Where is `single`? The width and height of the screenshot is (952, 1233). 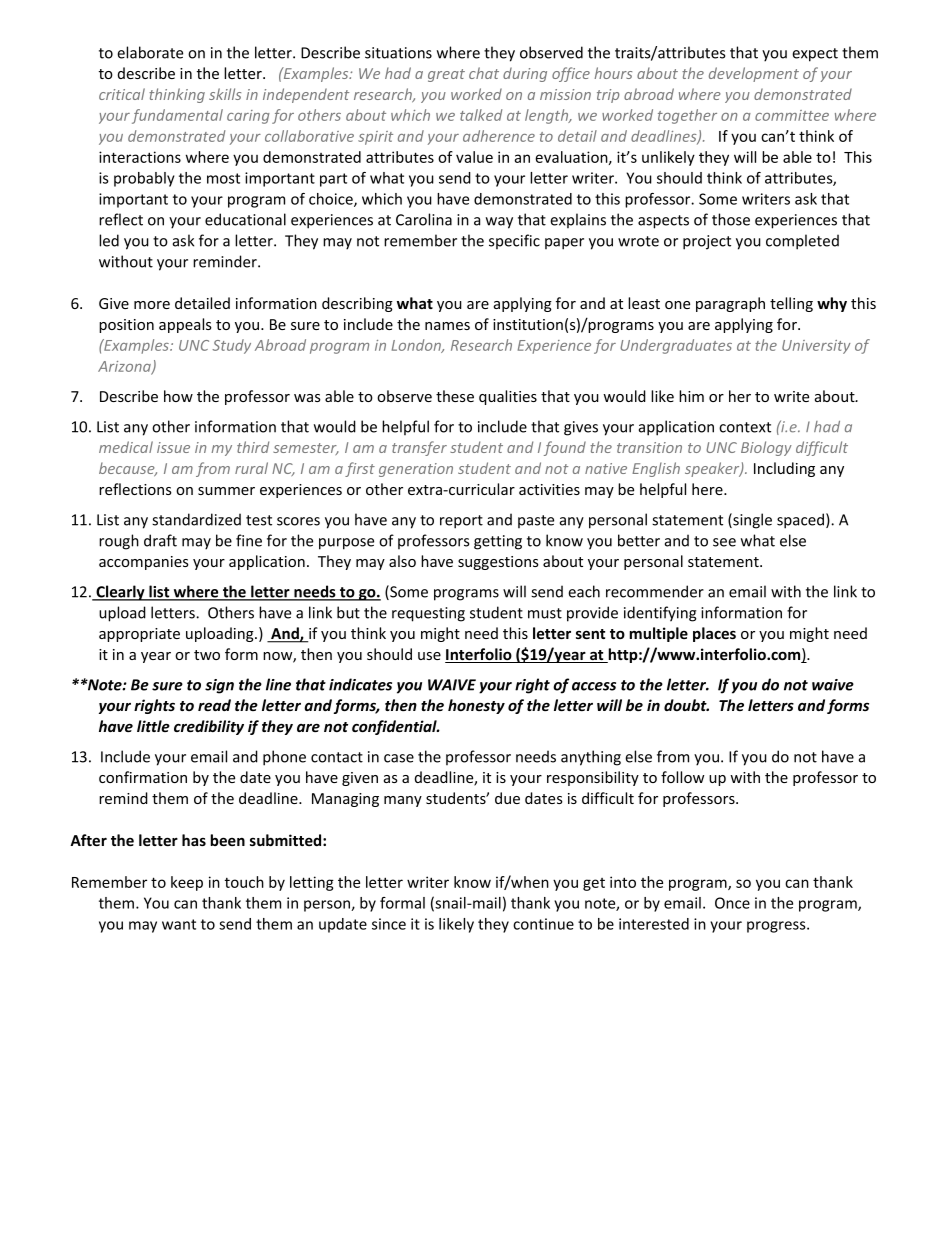
single is located at coordinates (751, 521).
